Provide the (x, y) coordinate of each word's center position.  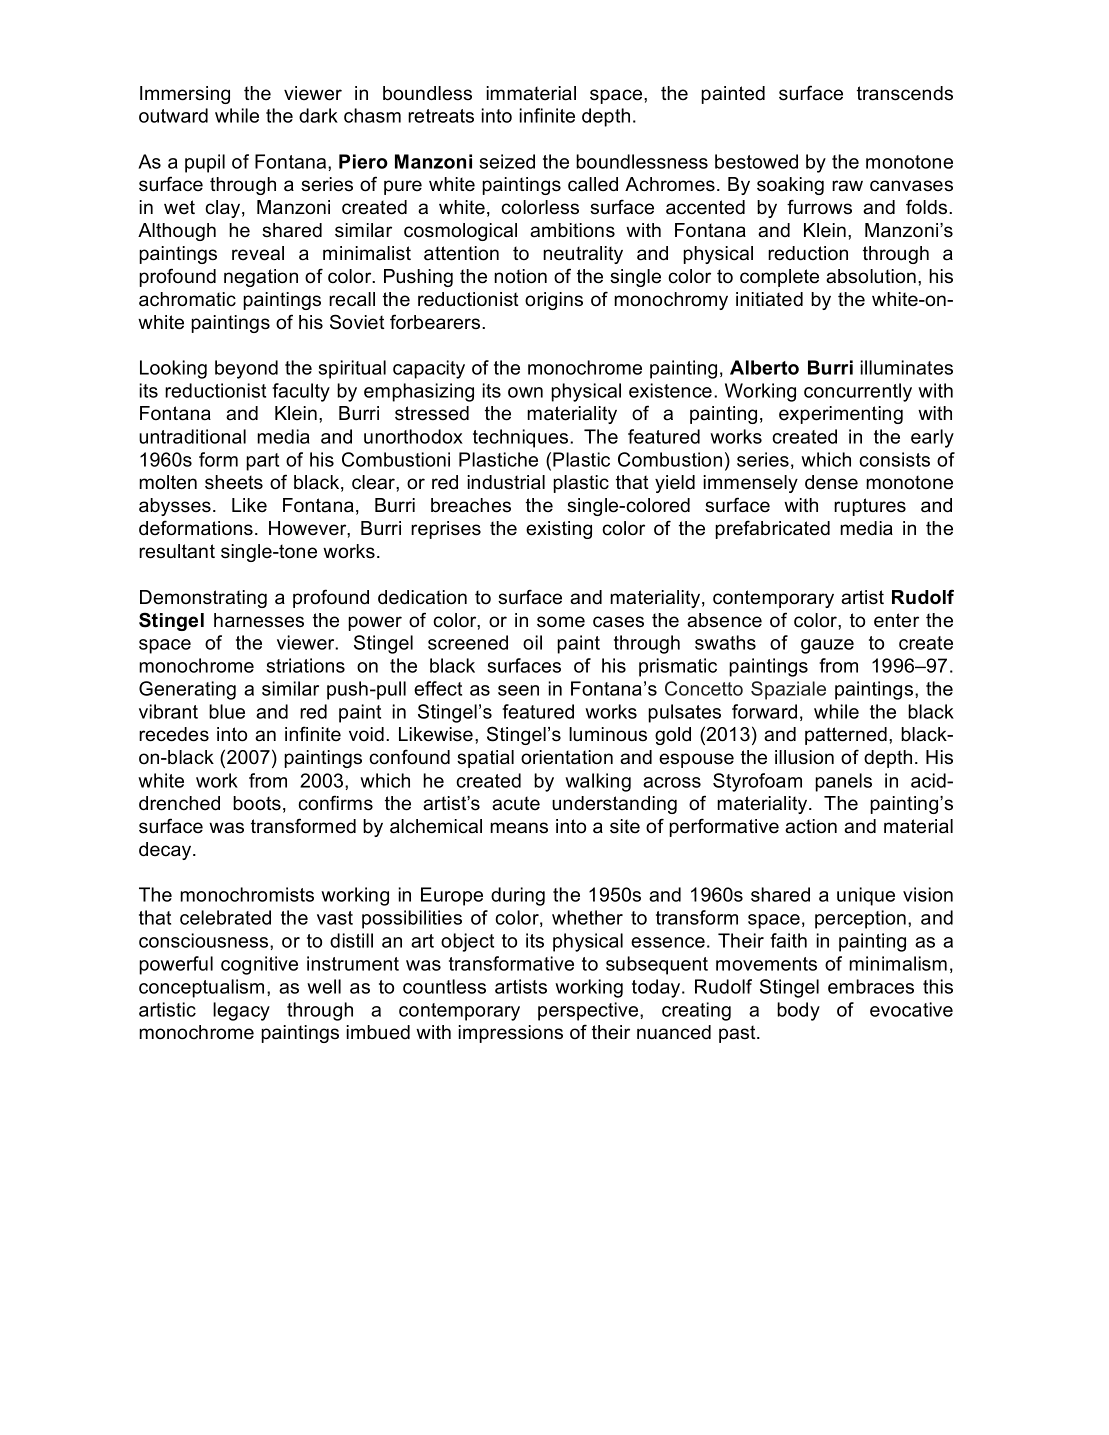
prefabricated (772, 529)
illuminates (906, 367)
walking (598, 782)
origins (554, 301)
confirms (335, 803)
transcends (905, 93)
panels (843, 782)
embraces (871, 986)
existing (559, 530)
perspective (589, 1011)
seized (507, 161)
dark (318, 115)
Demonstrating (203, 599)
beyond (246, 369)
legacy (241, 1011)
